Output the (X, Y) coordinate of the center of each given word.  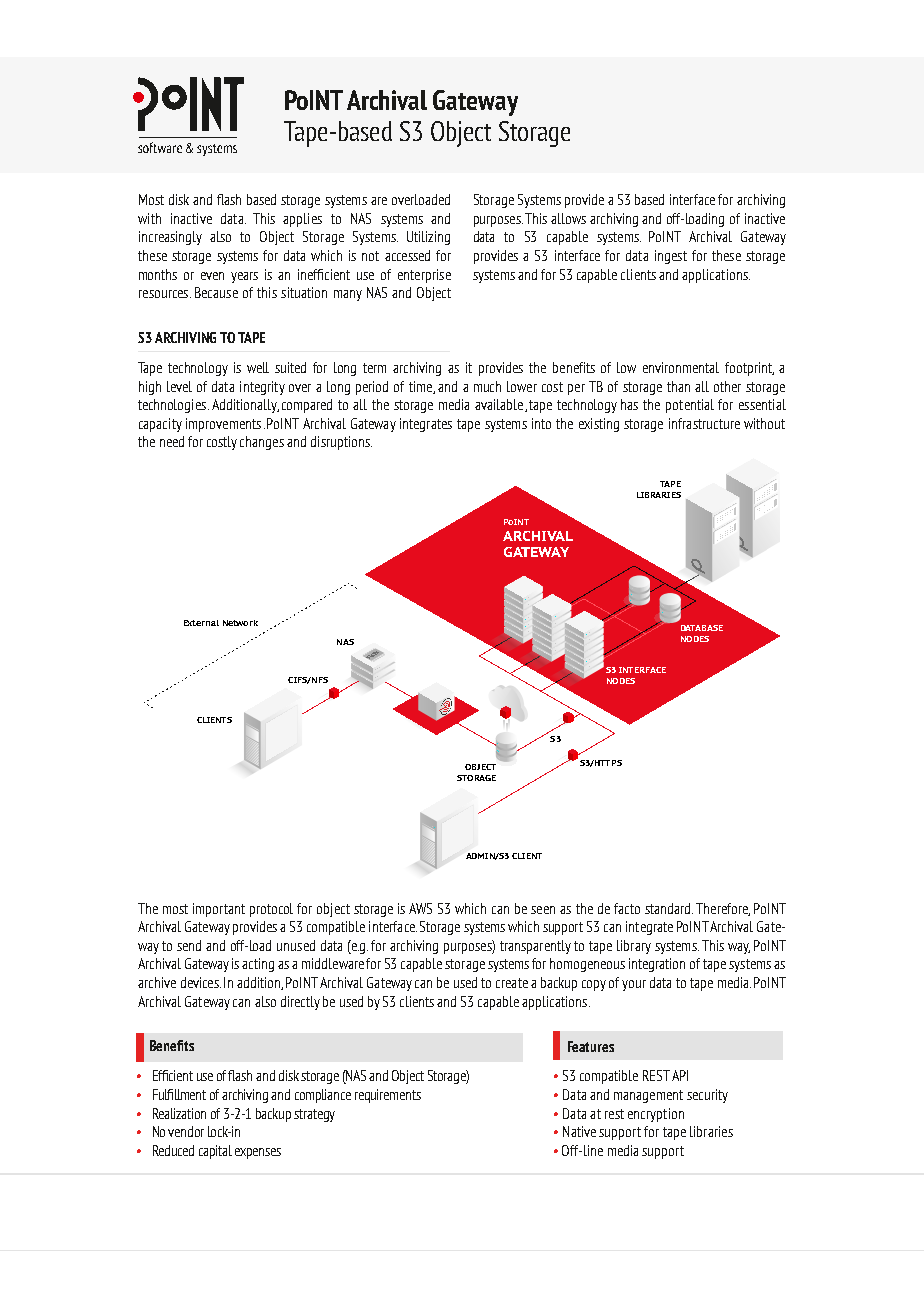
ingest (671, 257)
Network (240, 623)
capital (215, 1152)
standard (669, 908)
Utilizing (428, 238)
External (201, 623)
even (212, 276)
